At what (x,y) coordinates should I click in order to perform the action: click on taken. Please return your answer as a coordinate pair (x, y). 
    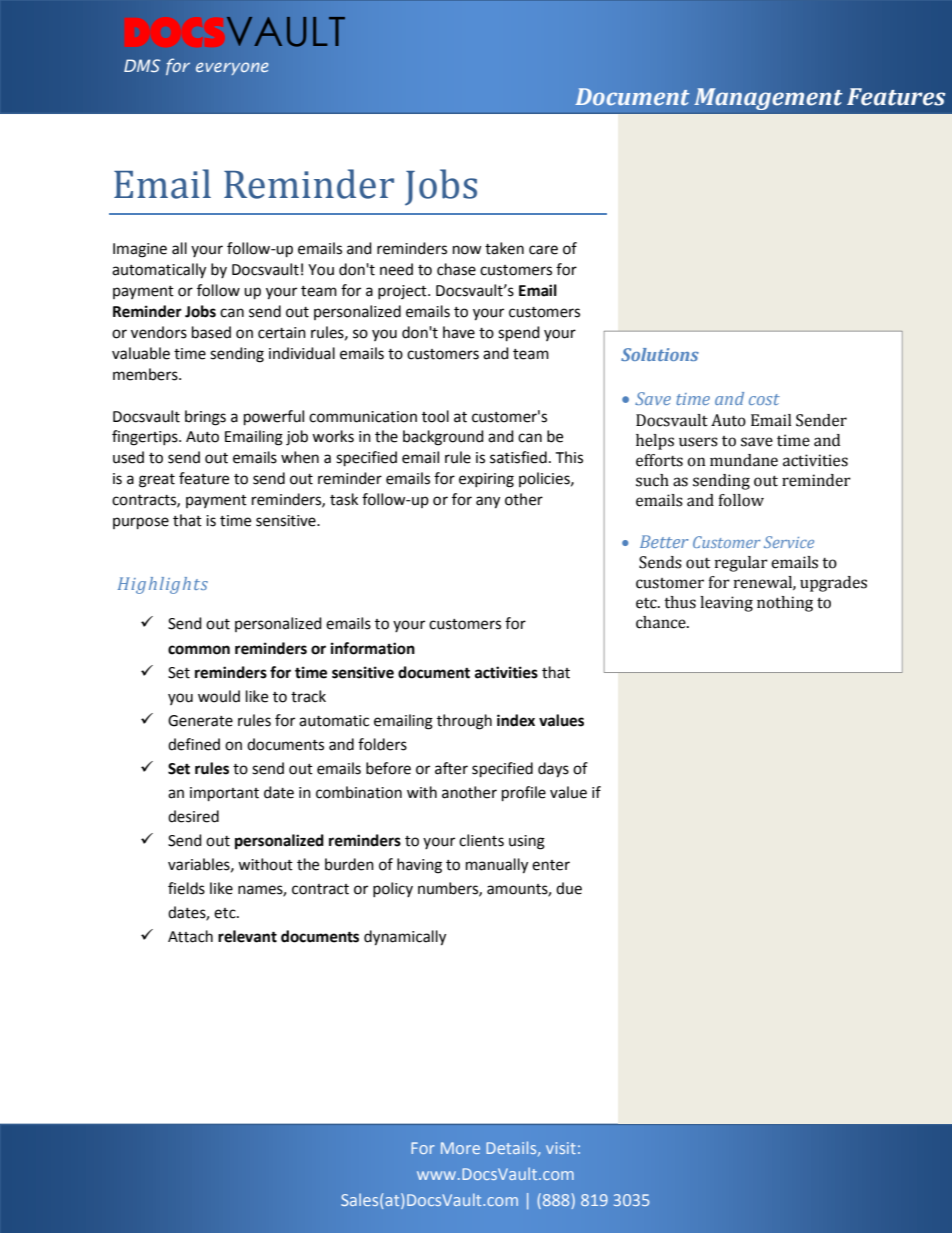
    Looking at the image, I should click on (504, 248).
